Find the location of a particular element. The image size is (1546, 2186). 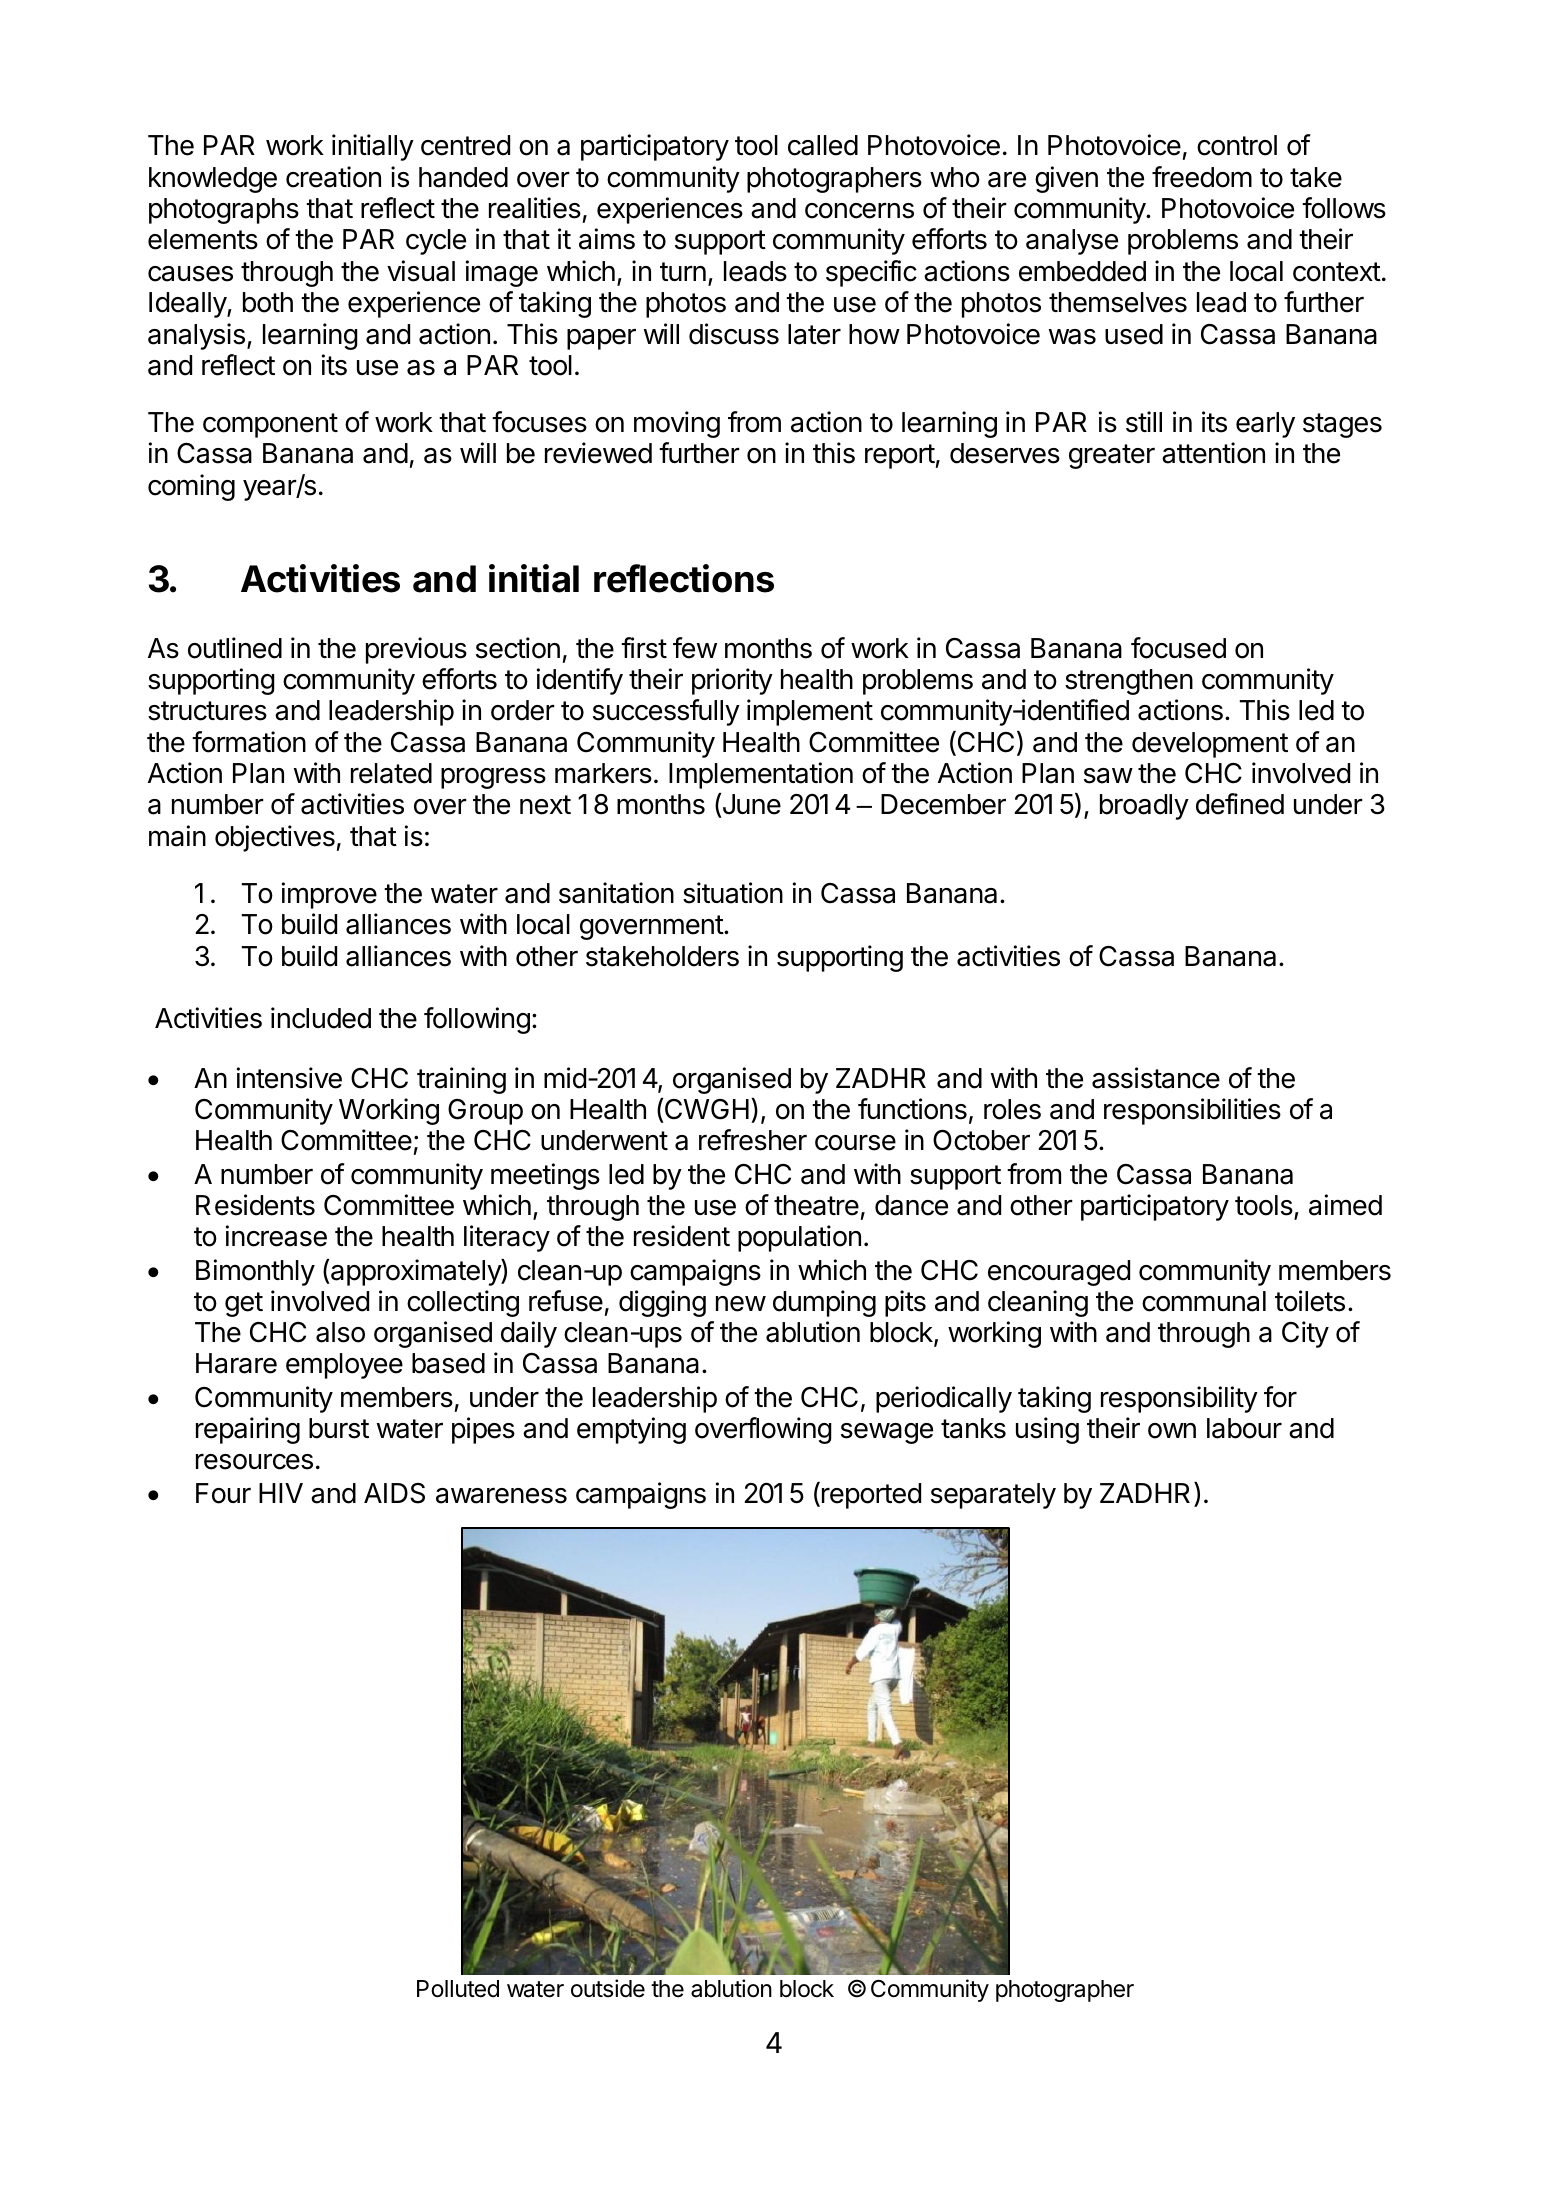

outlined is located at coordinates (235, 648).
